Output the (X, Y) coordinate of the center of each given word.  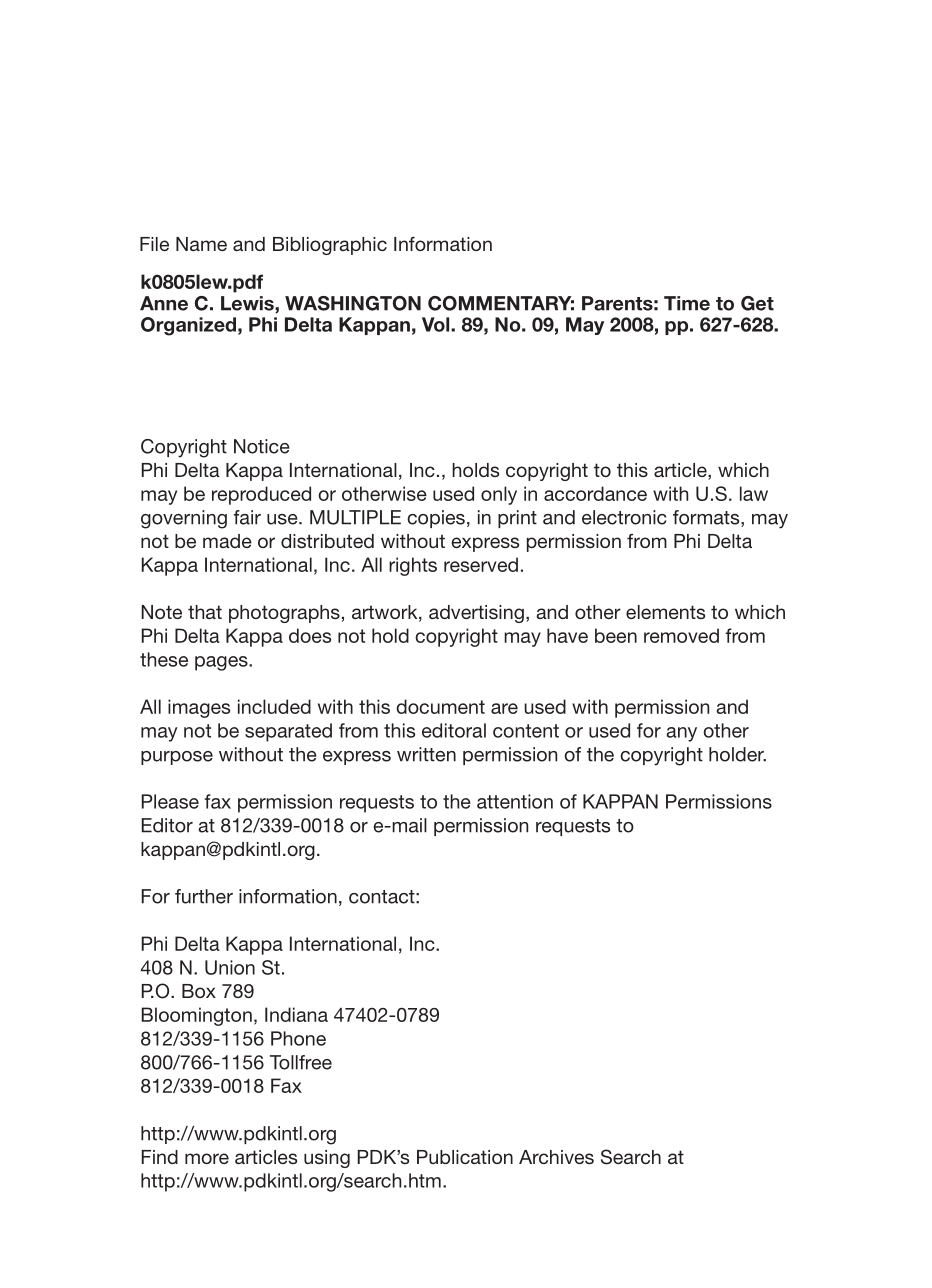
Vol (437, 324)
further (204, 896)
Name (201, 244)
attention (515, 801)
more (207, 1158)
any (682, 734)
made (227, 541)
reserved (481, 564)
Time (687, 303)
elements (665, 612)
